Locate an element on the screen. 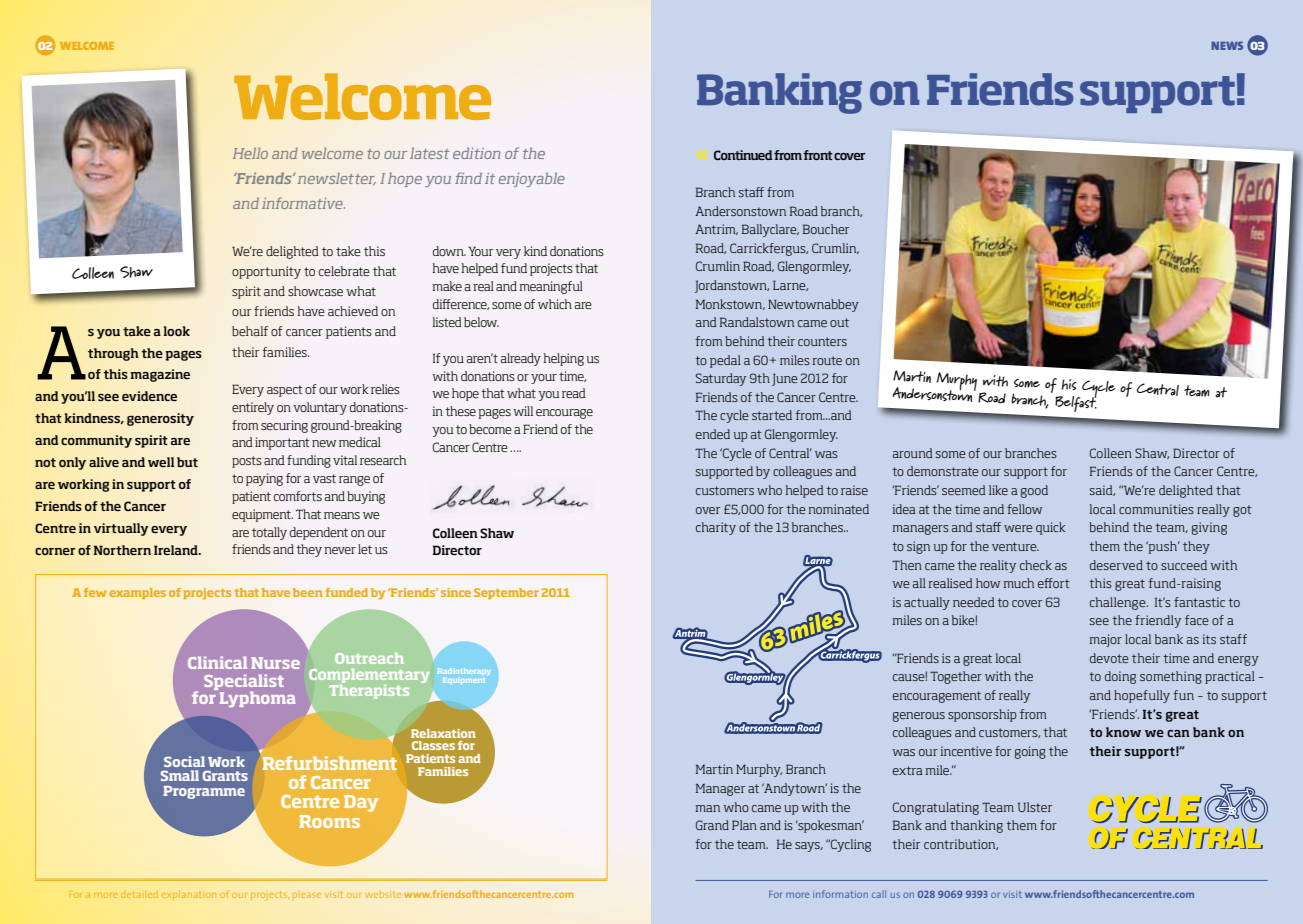 This screenshot has width=1303, height=924. enjoyable is located at coordinates (532, 180).
